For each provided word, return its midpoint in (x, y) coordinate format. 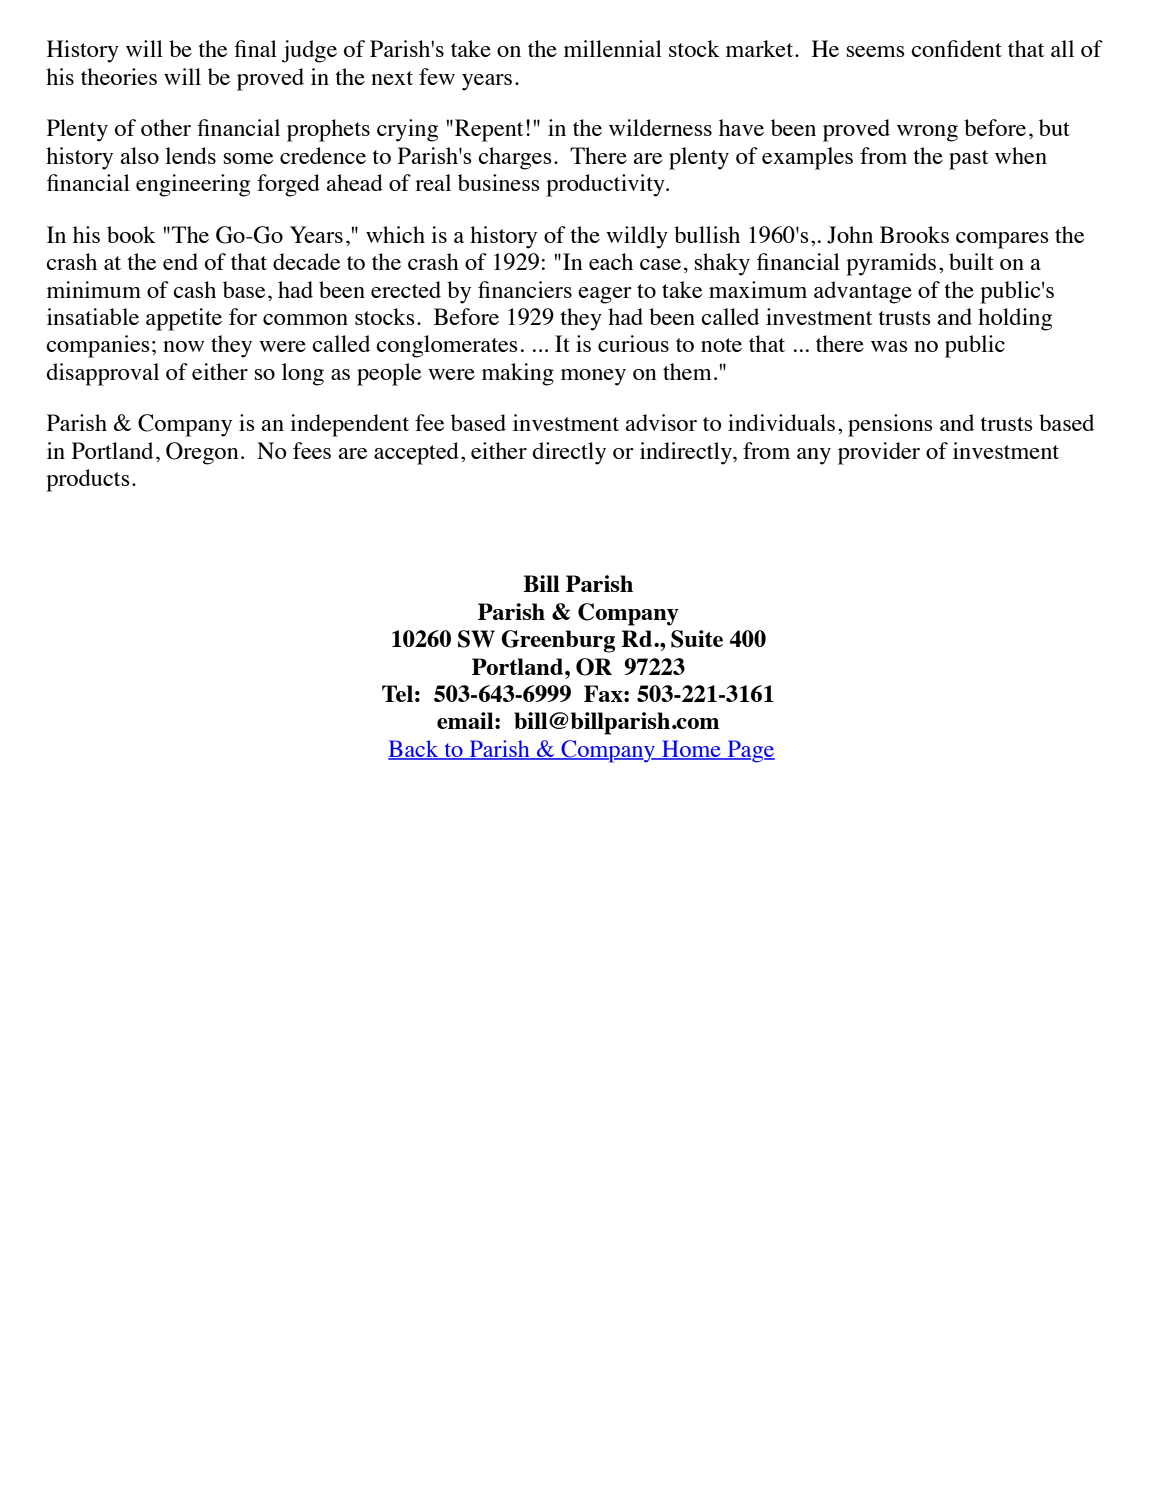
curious (633, 343)
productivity (606, 185)
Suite (697, 639)
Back (414, 749)
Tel (397, 693)
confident (956, 48)
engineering (193, 185)
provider (879, 453)
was (889, 346)
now (183, 346)
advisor (661, 422)
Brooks (914, 234)
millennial (613, 48)
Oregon (202, 453)
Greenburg (558, 641)
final (255, 48)
